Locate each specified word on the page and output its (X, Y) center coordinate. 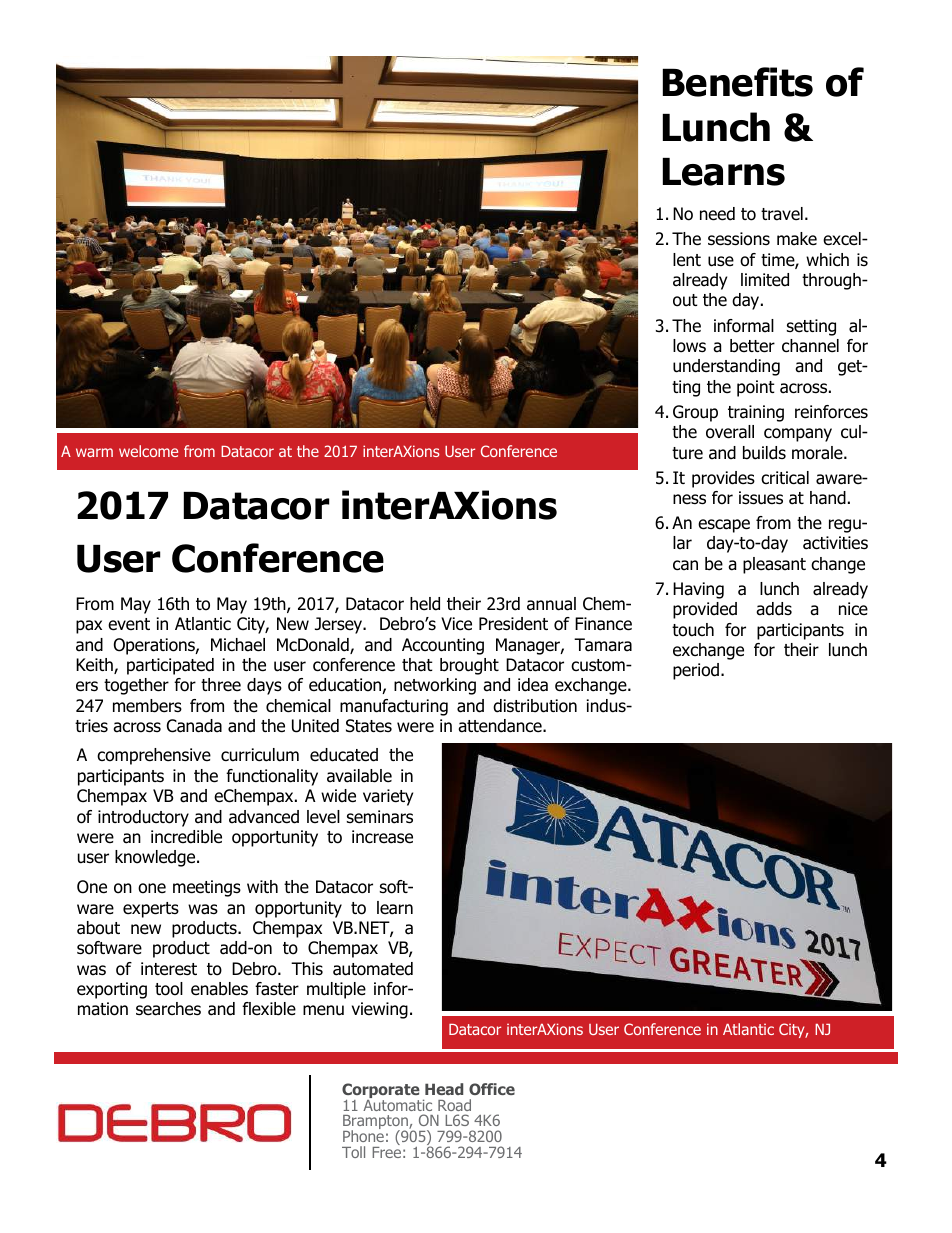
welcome (148, 451)
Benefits (738, 82)
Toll (353, 1152)
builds (764, 453)
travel (782, 214)
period (696, 671)
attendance (501, 726)
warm (94, 452)
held (425, 604)
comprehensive (154, 756)
